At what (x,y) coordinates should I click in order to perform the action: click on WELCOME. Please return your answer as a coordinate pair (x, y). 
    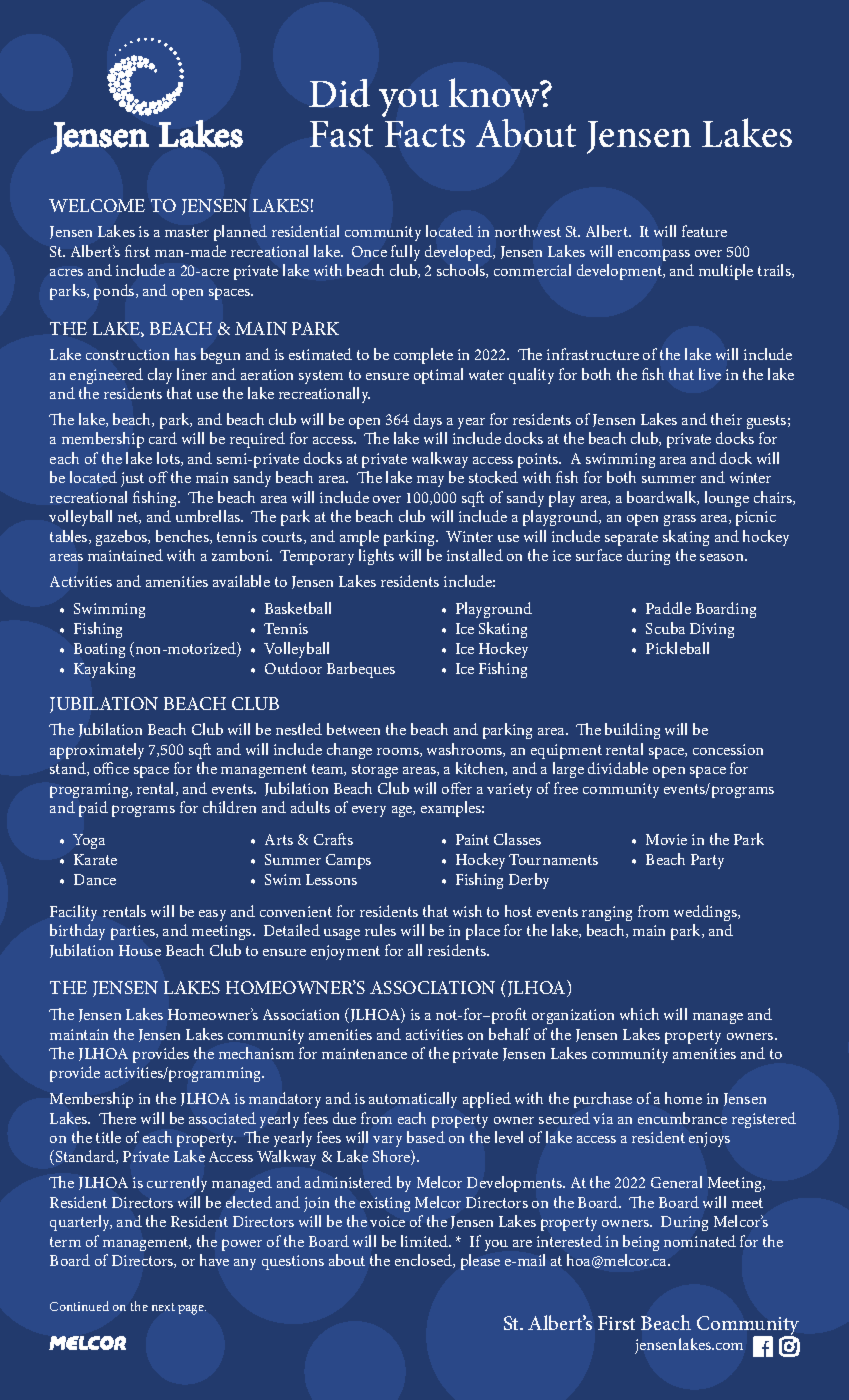
    Looking at the image, I should click on (97, 205).
